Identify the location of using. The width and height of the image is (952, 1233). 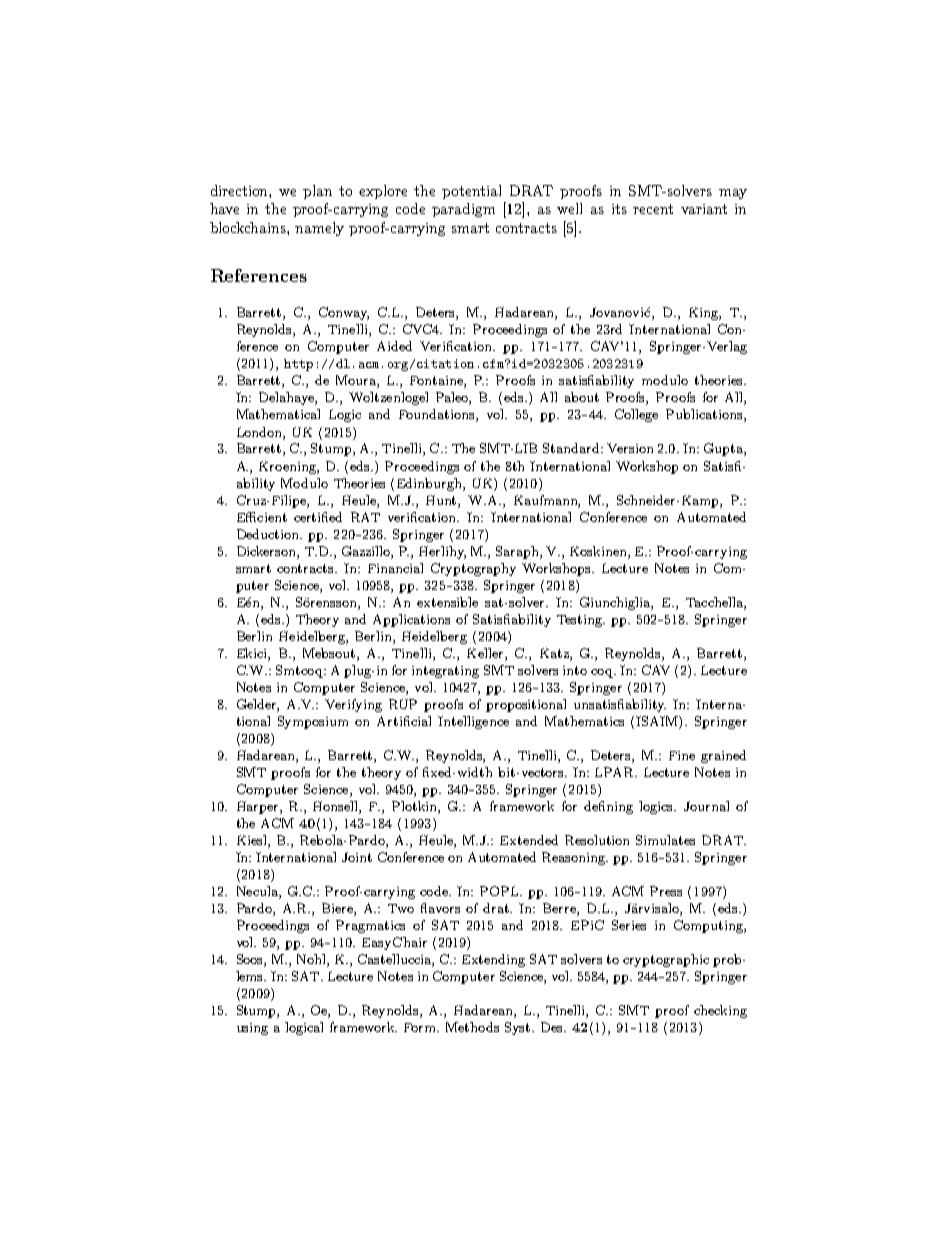
(252, 1029).
